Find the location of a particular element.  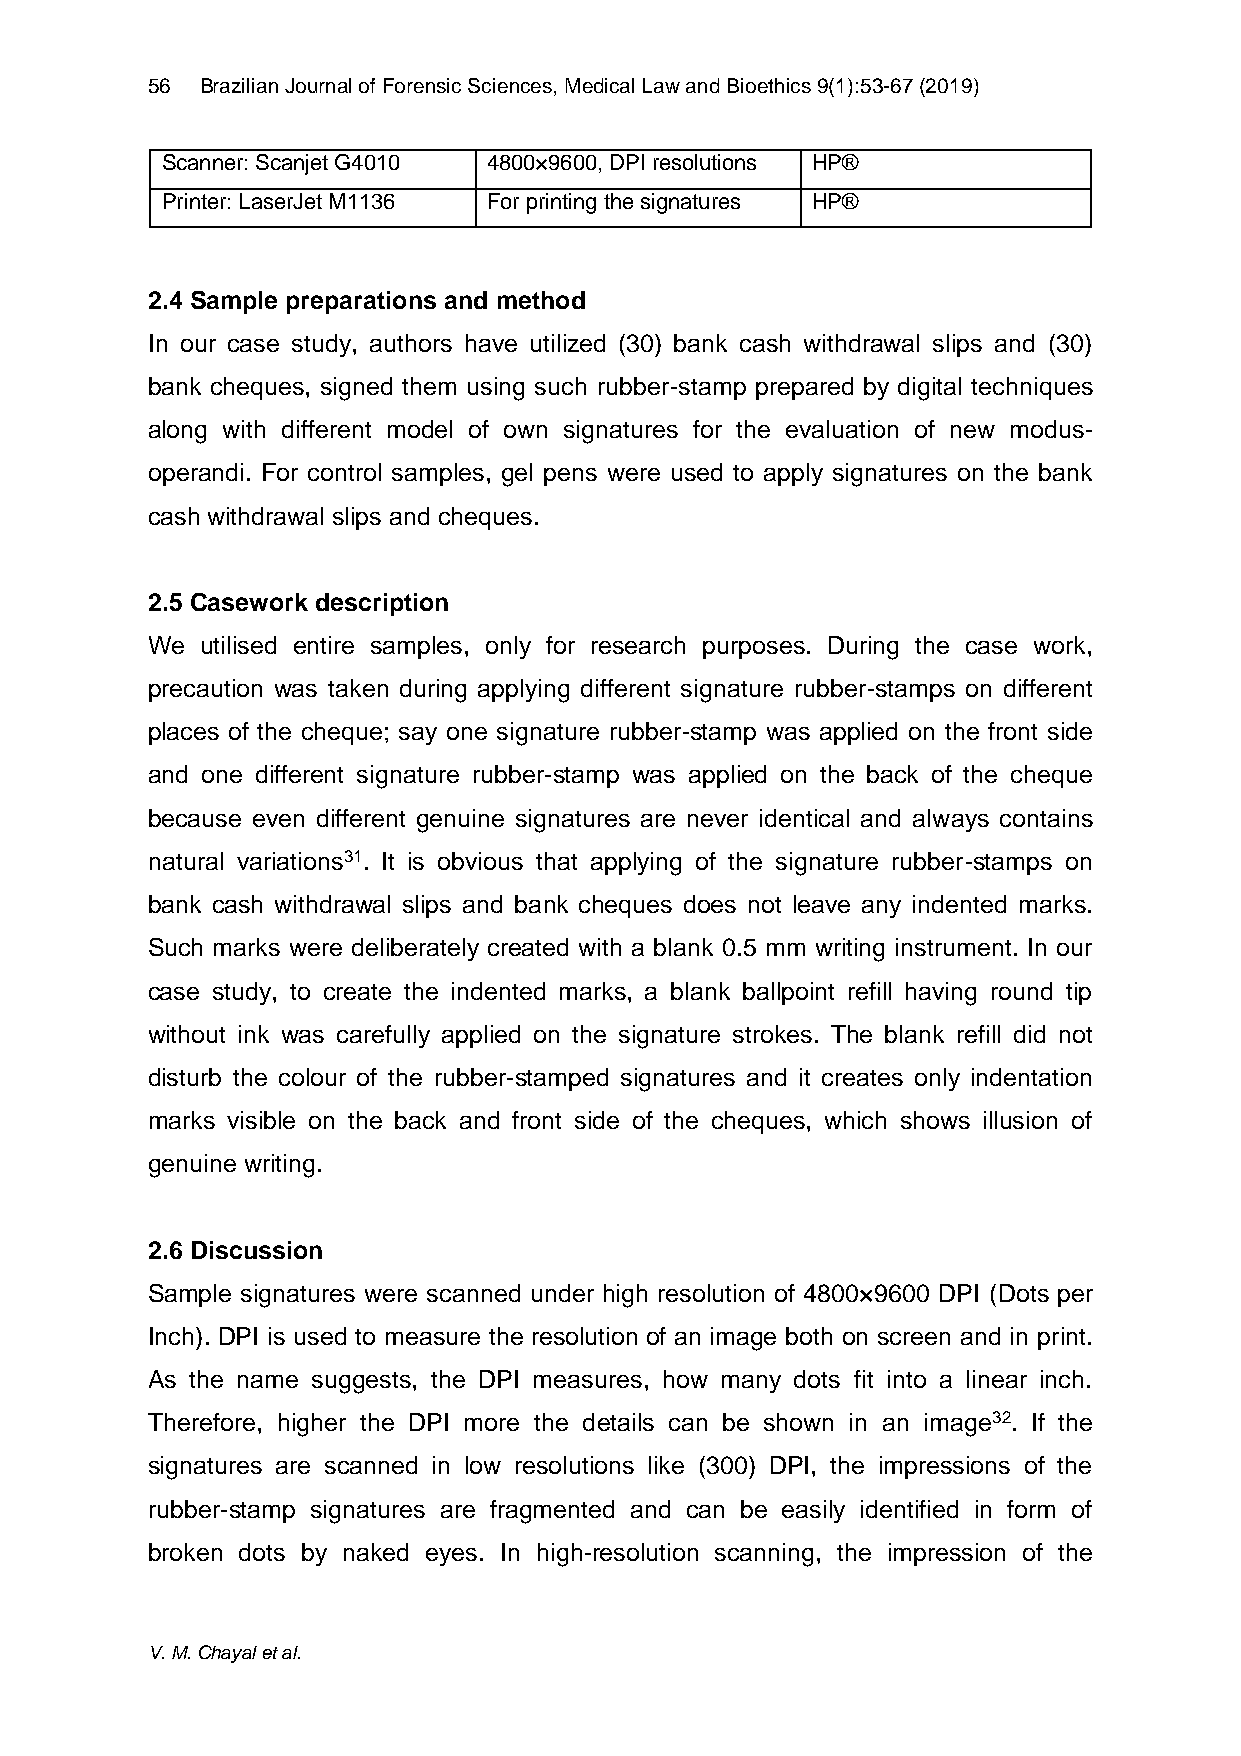

Medical is located at coordinates (600, 85).
